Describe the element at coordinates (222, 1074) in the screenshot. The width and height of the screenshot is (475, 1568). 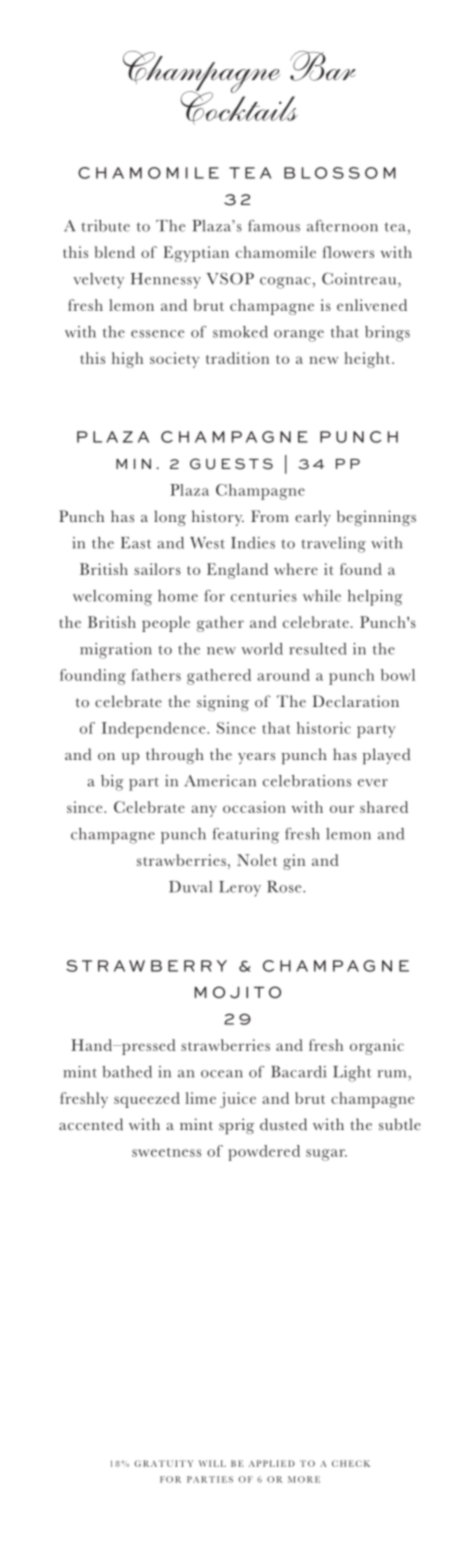
I see `ocean` at that location.
